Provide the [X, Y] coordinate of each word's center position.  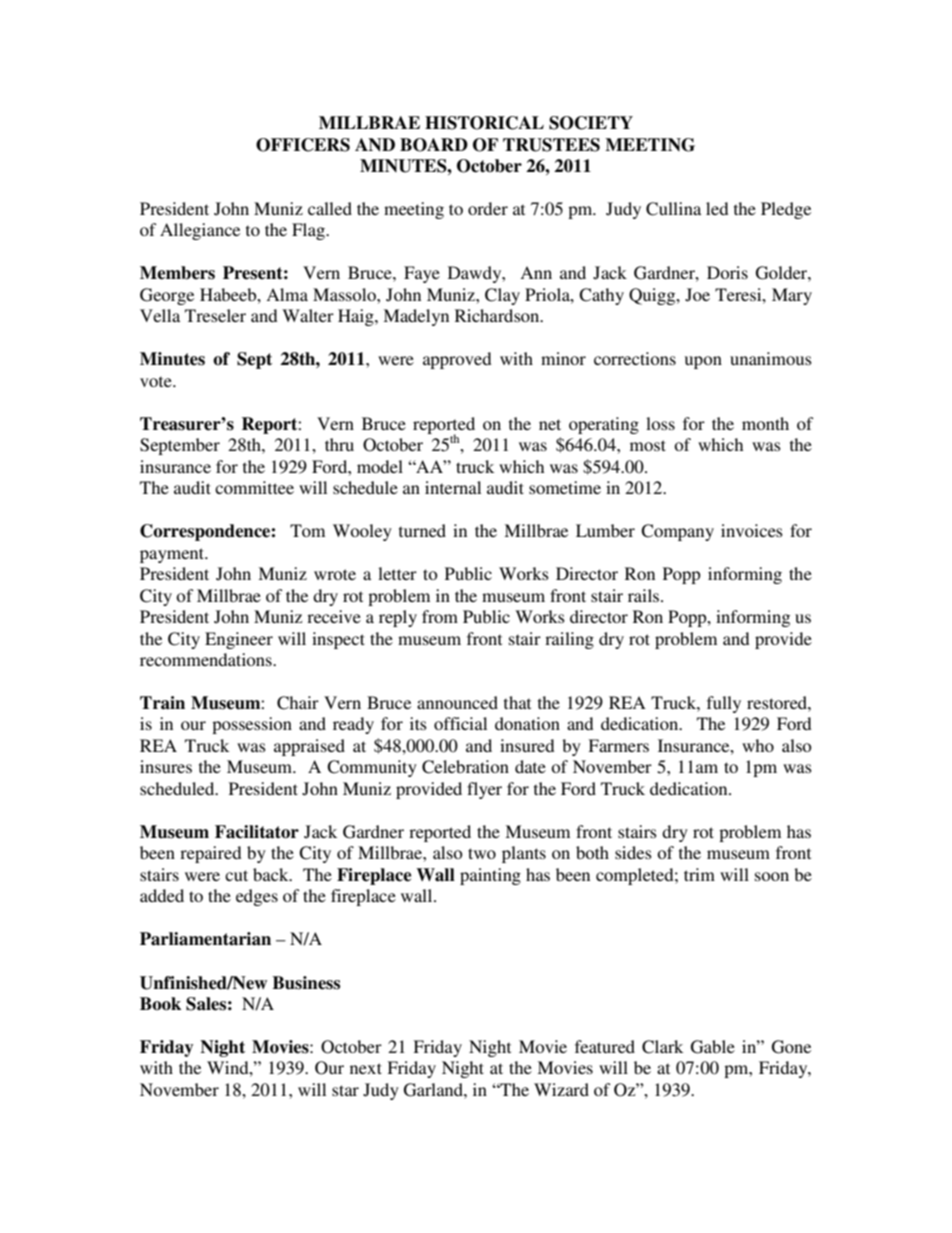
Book [160, 1004]
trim [699, 874]
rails [645, 595]
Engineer [239, 640]
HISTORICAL [484, 123]
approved [457, 360]
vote [157, 381]
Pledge [786, 210]
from [440, 616]
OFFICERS [303, 145]
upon [703, 362]
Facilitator [257, 832]
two [482, 853]
